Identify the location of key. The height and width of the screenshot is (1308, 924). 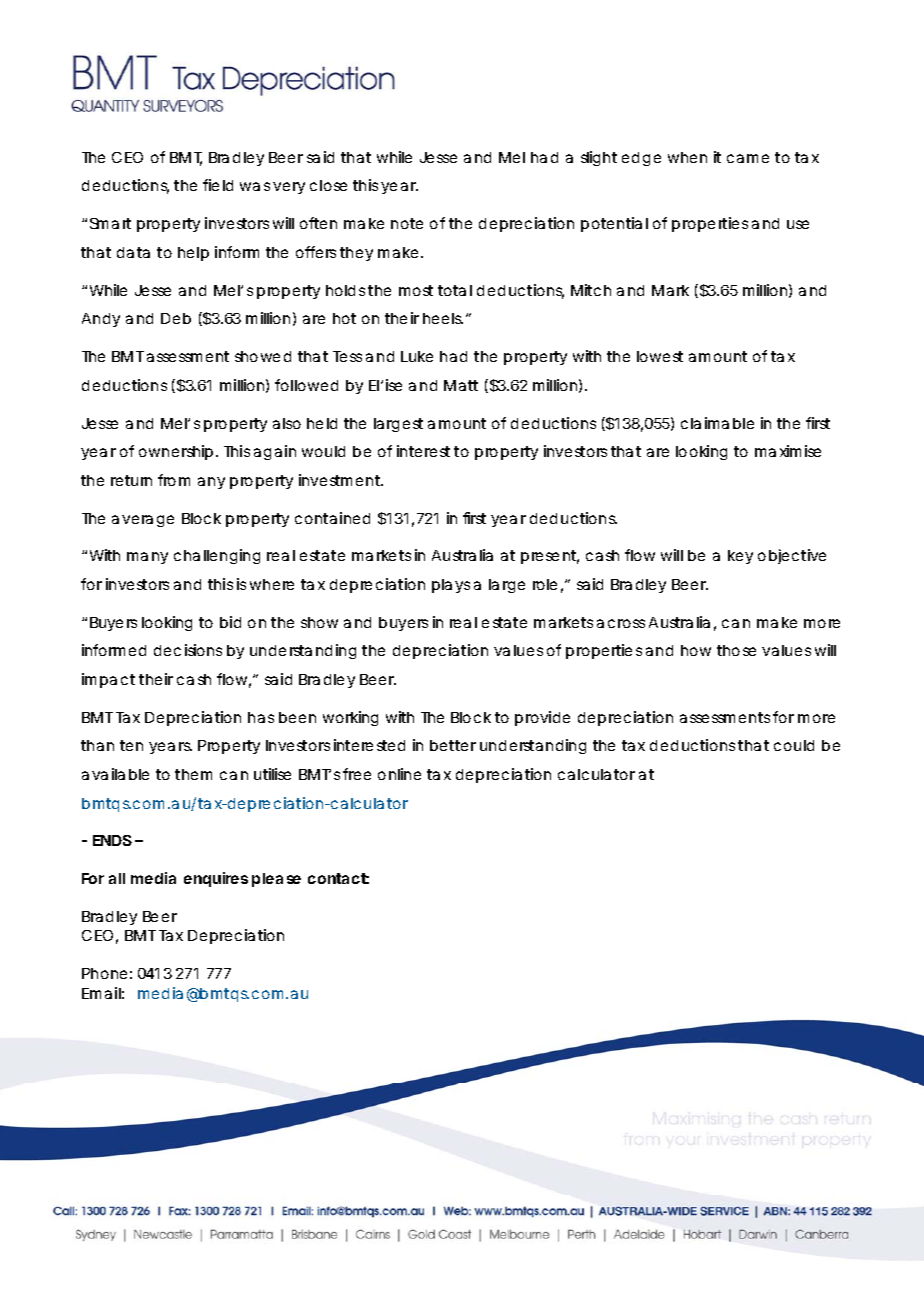
(740, 557).
